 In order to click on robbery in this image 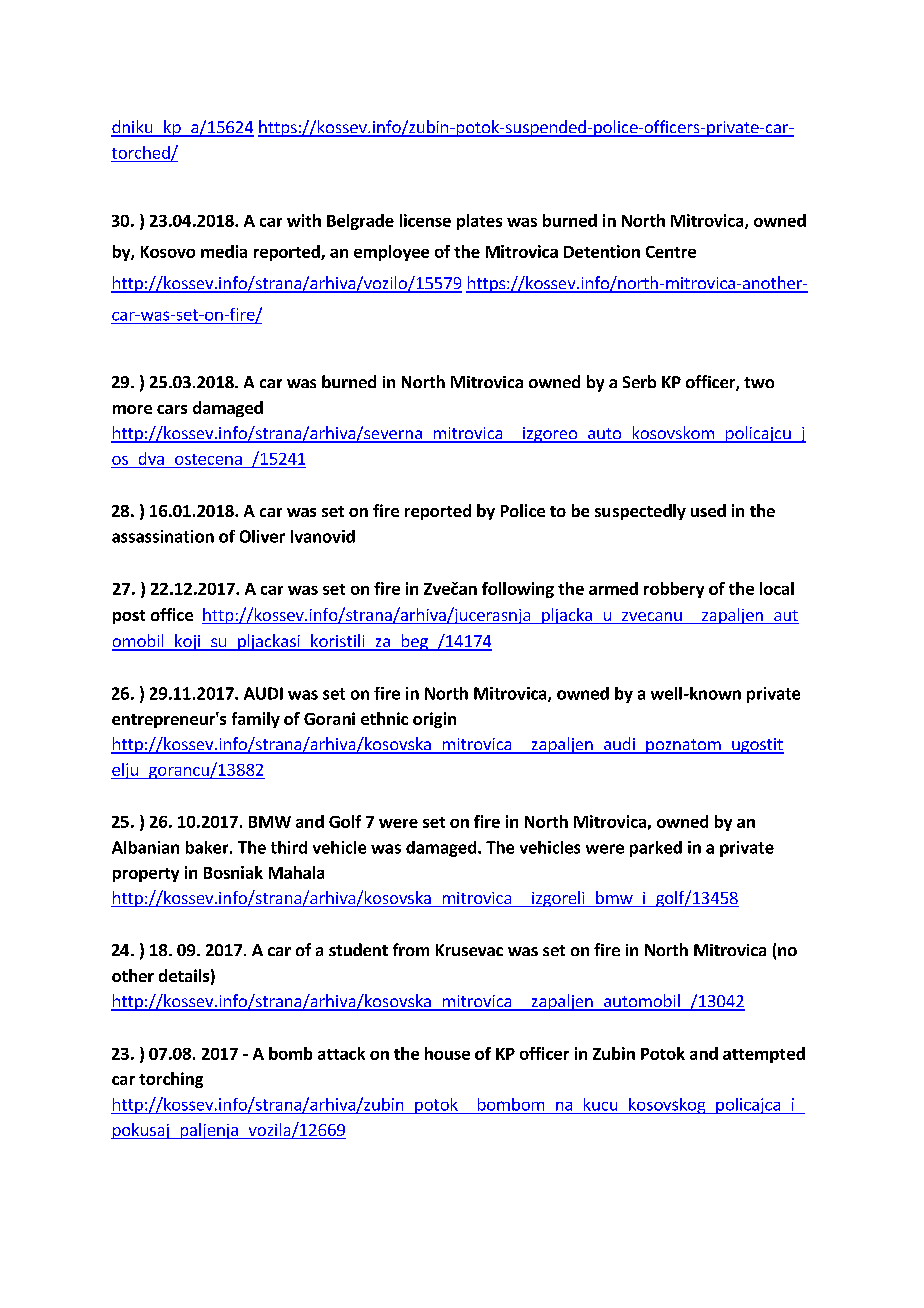, I will do `click(674, 590)`.
